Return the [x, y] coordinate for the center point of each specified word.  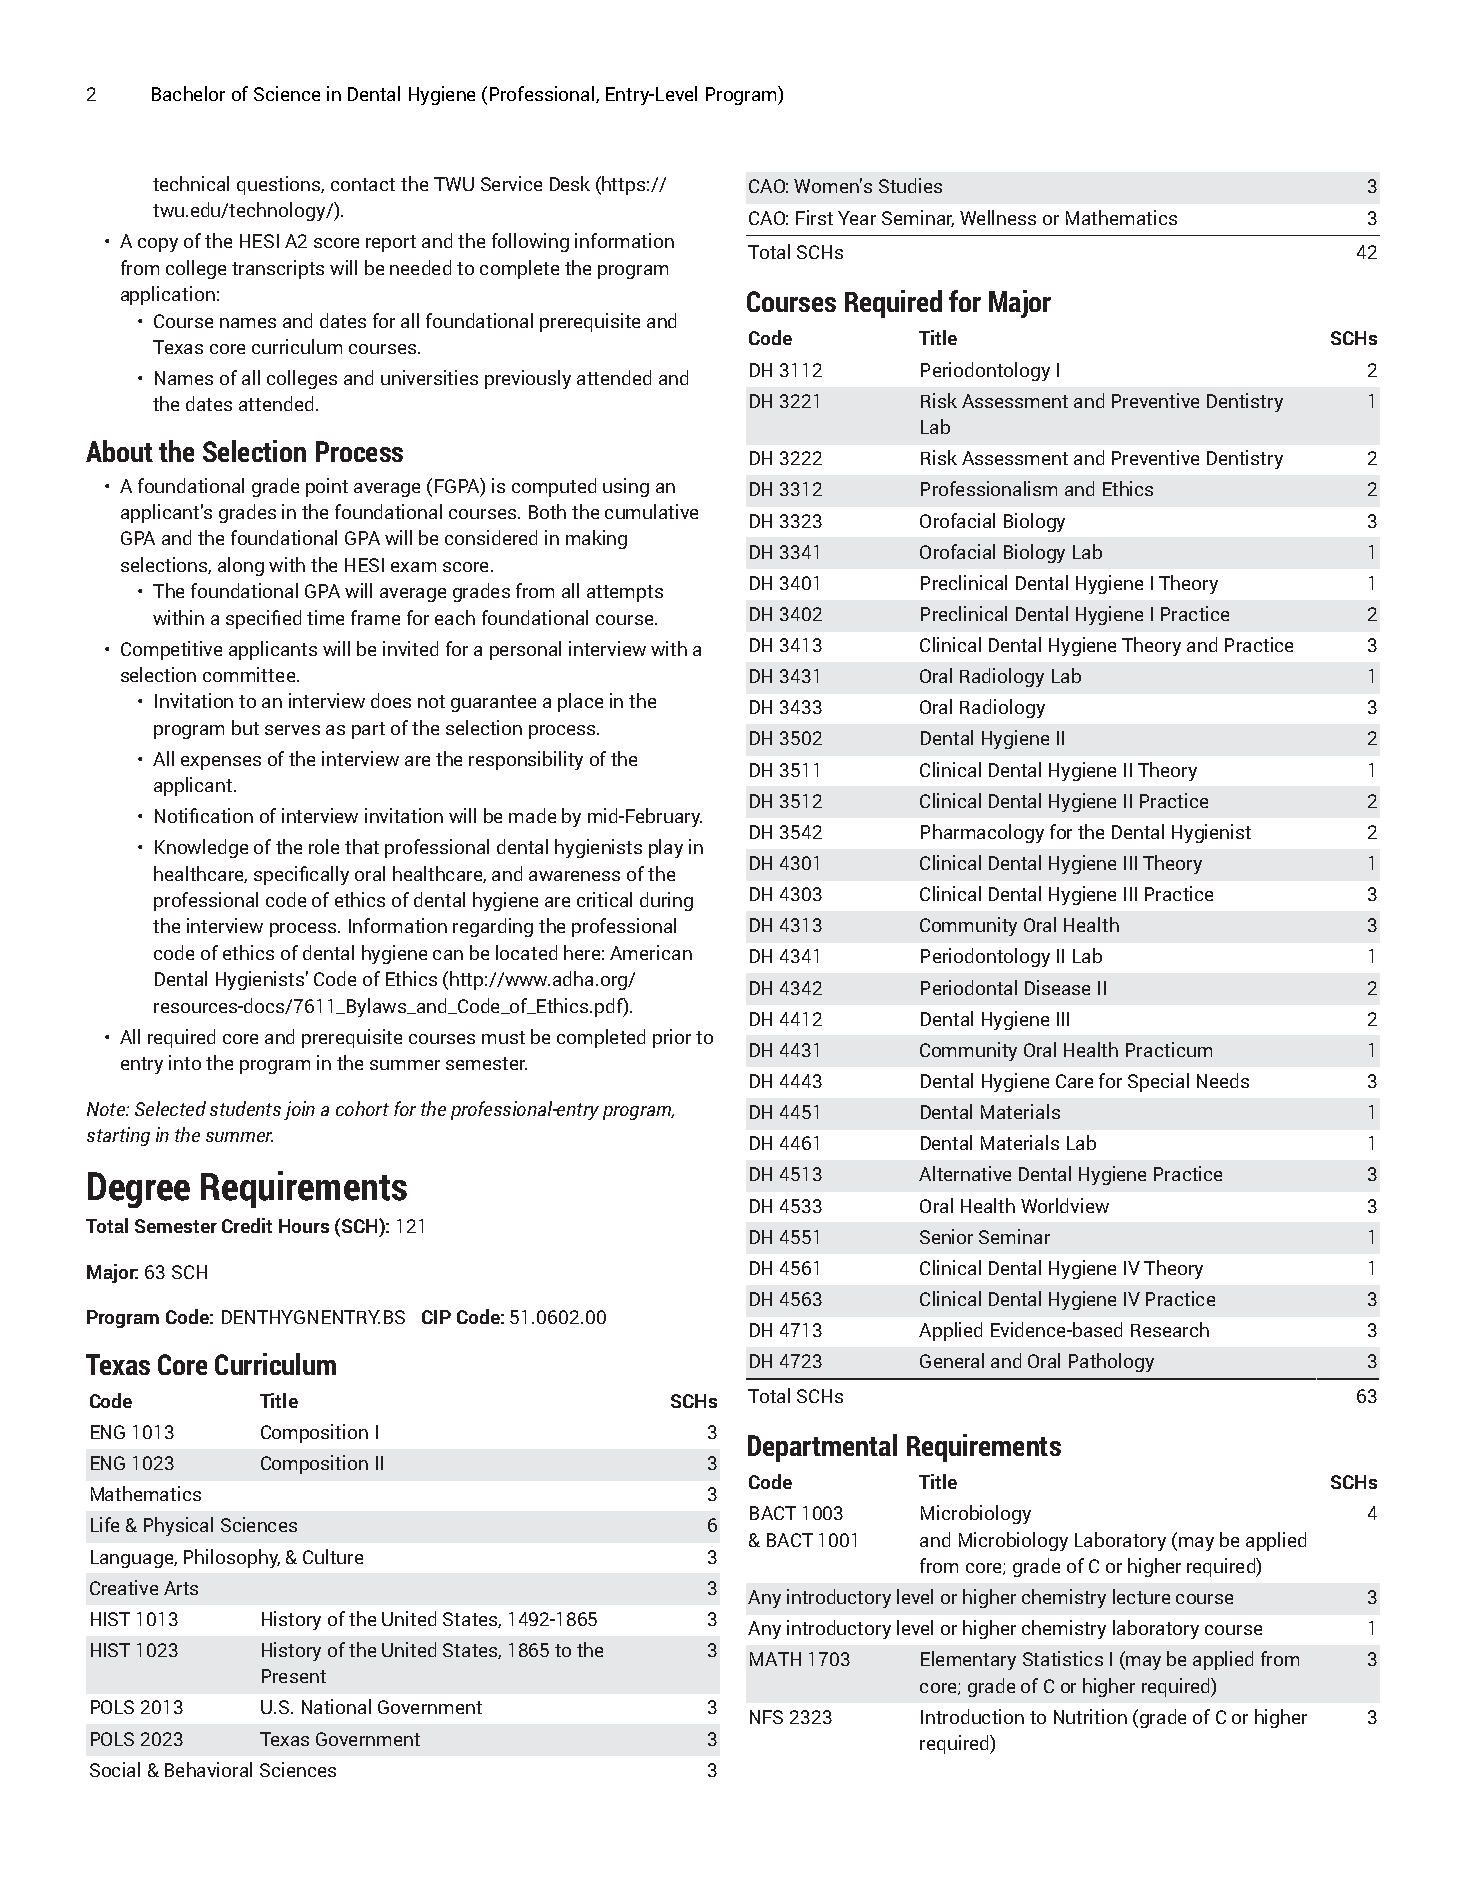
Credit [247, 1225]
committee [249, 674]
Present [294, 1676]
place [580, 702]
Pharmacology [982, 833]
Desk [570, 183]
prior [672, 1038]
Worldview [1065, 1205]
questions [280, 185]
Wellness [998, 217]
